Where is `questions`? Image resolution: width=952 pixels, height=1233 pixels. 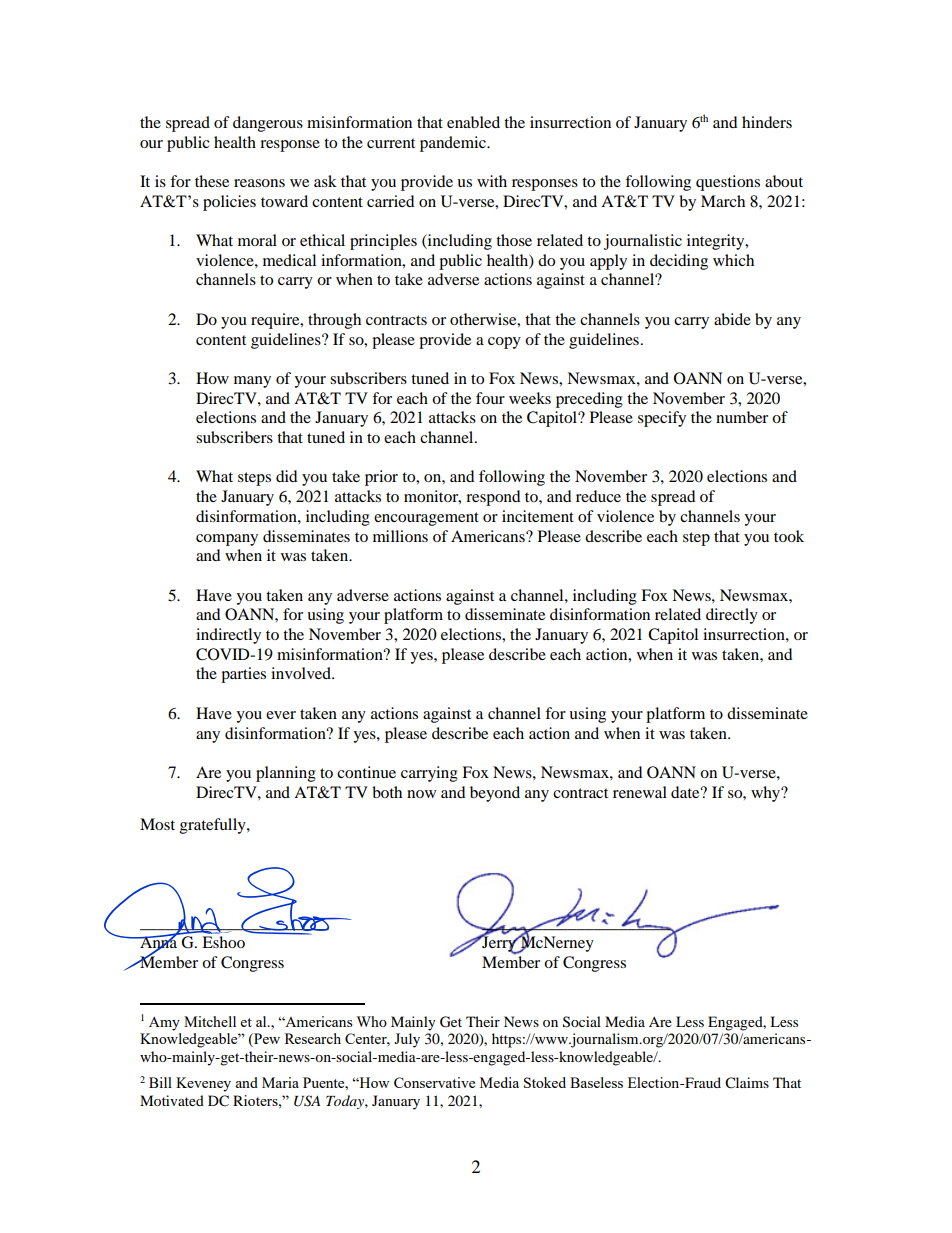 questions is located at coordinates (728, 183).
